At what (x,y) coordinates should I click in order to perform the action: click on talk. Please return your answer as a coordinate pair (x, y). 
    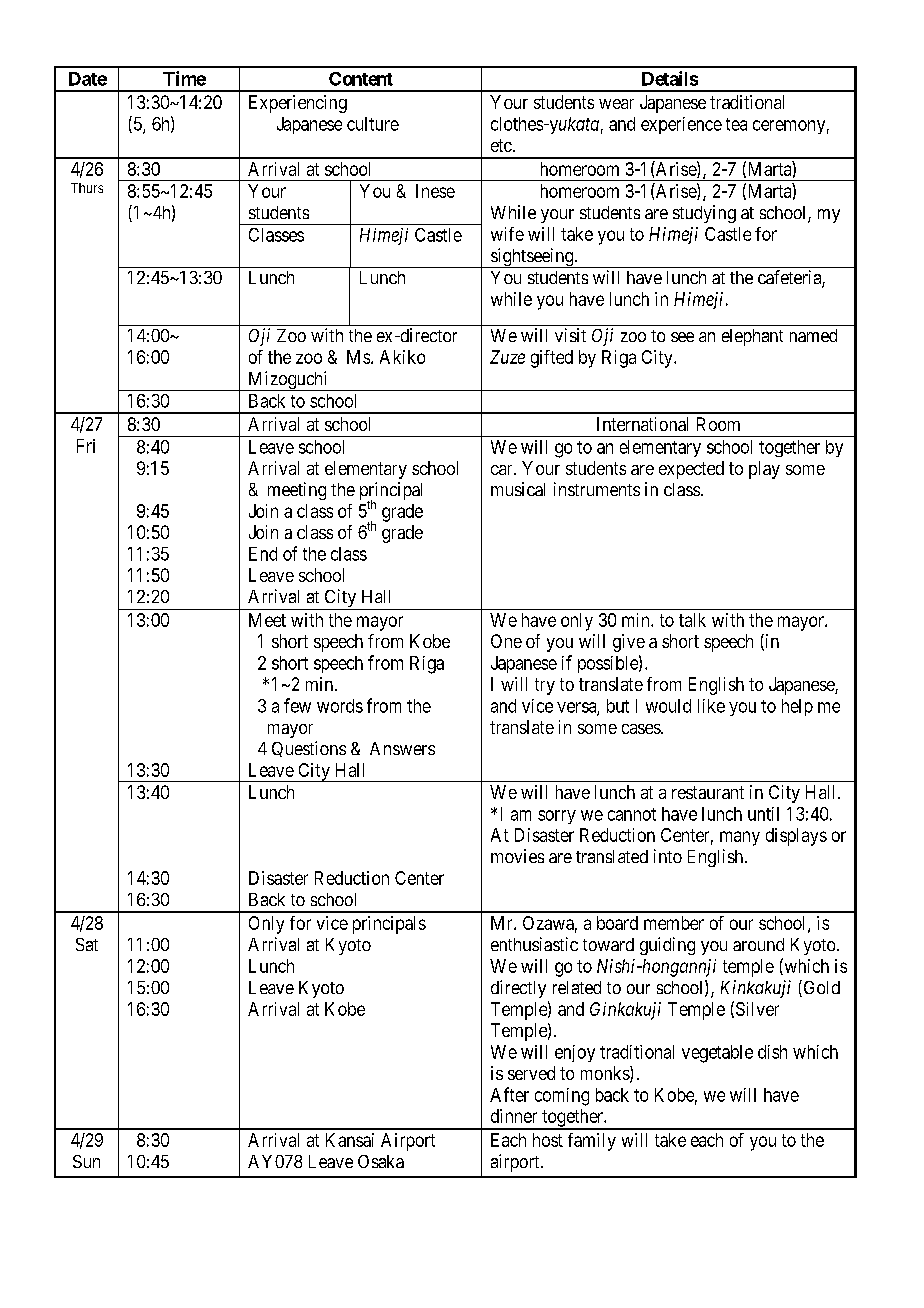
    Looking at the image, I should click on (692, 620).
